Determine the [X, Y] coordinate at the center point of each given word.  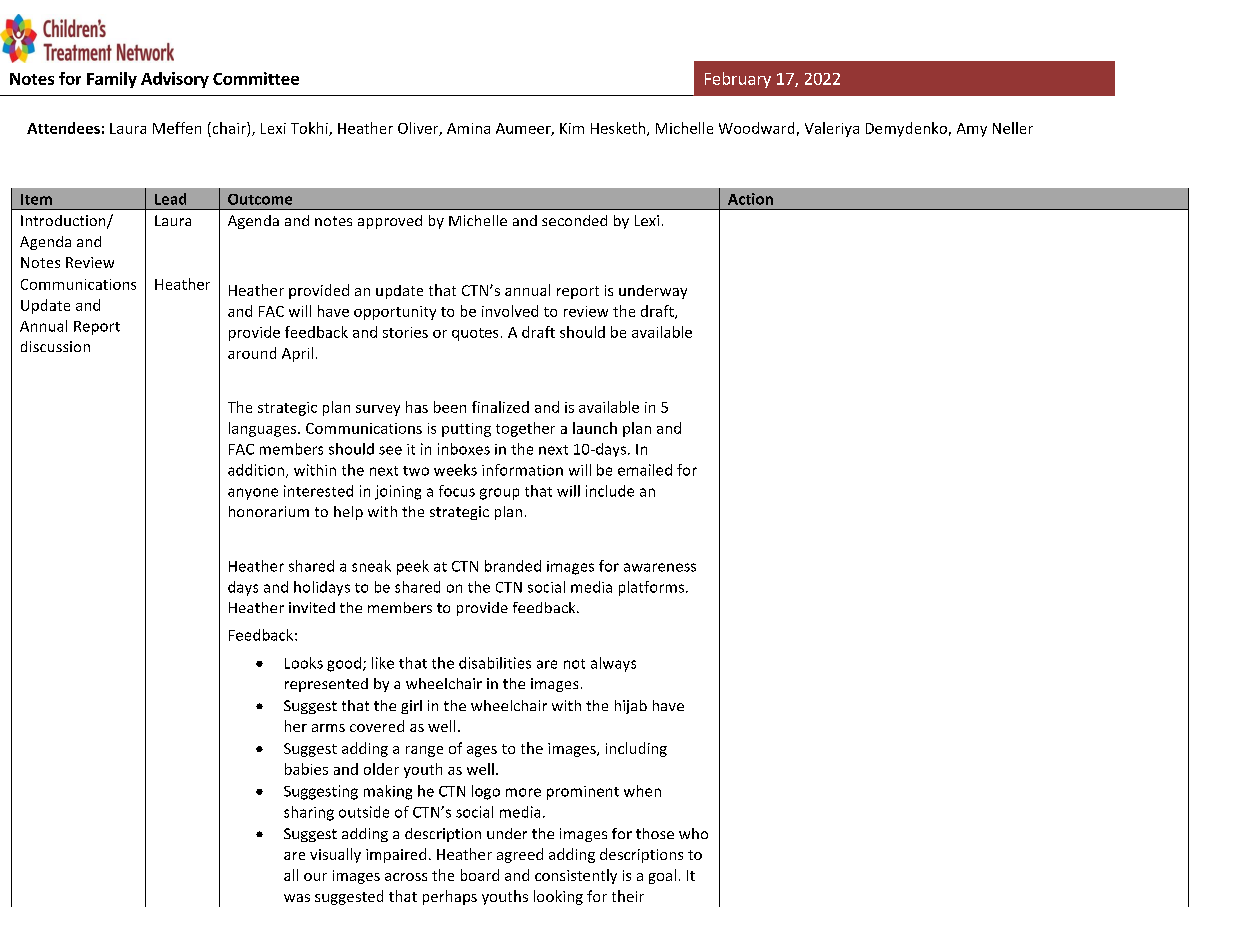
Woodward [756, 128]
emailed [645, 470]
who [693, 833]
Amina [468, 128]
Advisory [175, 80]
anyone [253, 494]
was [297, 898]
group [499, 494]
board [480, 875]
